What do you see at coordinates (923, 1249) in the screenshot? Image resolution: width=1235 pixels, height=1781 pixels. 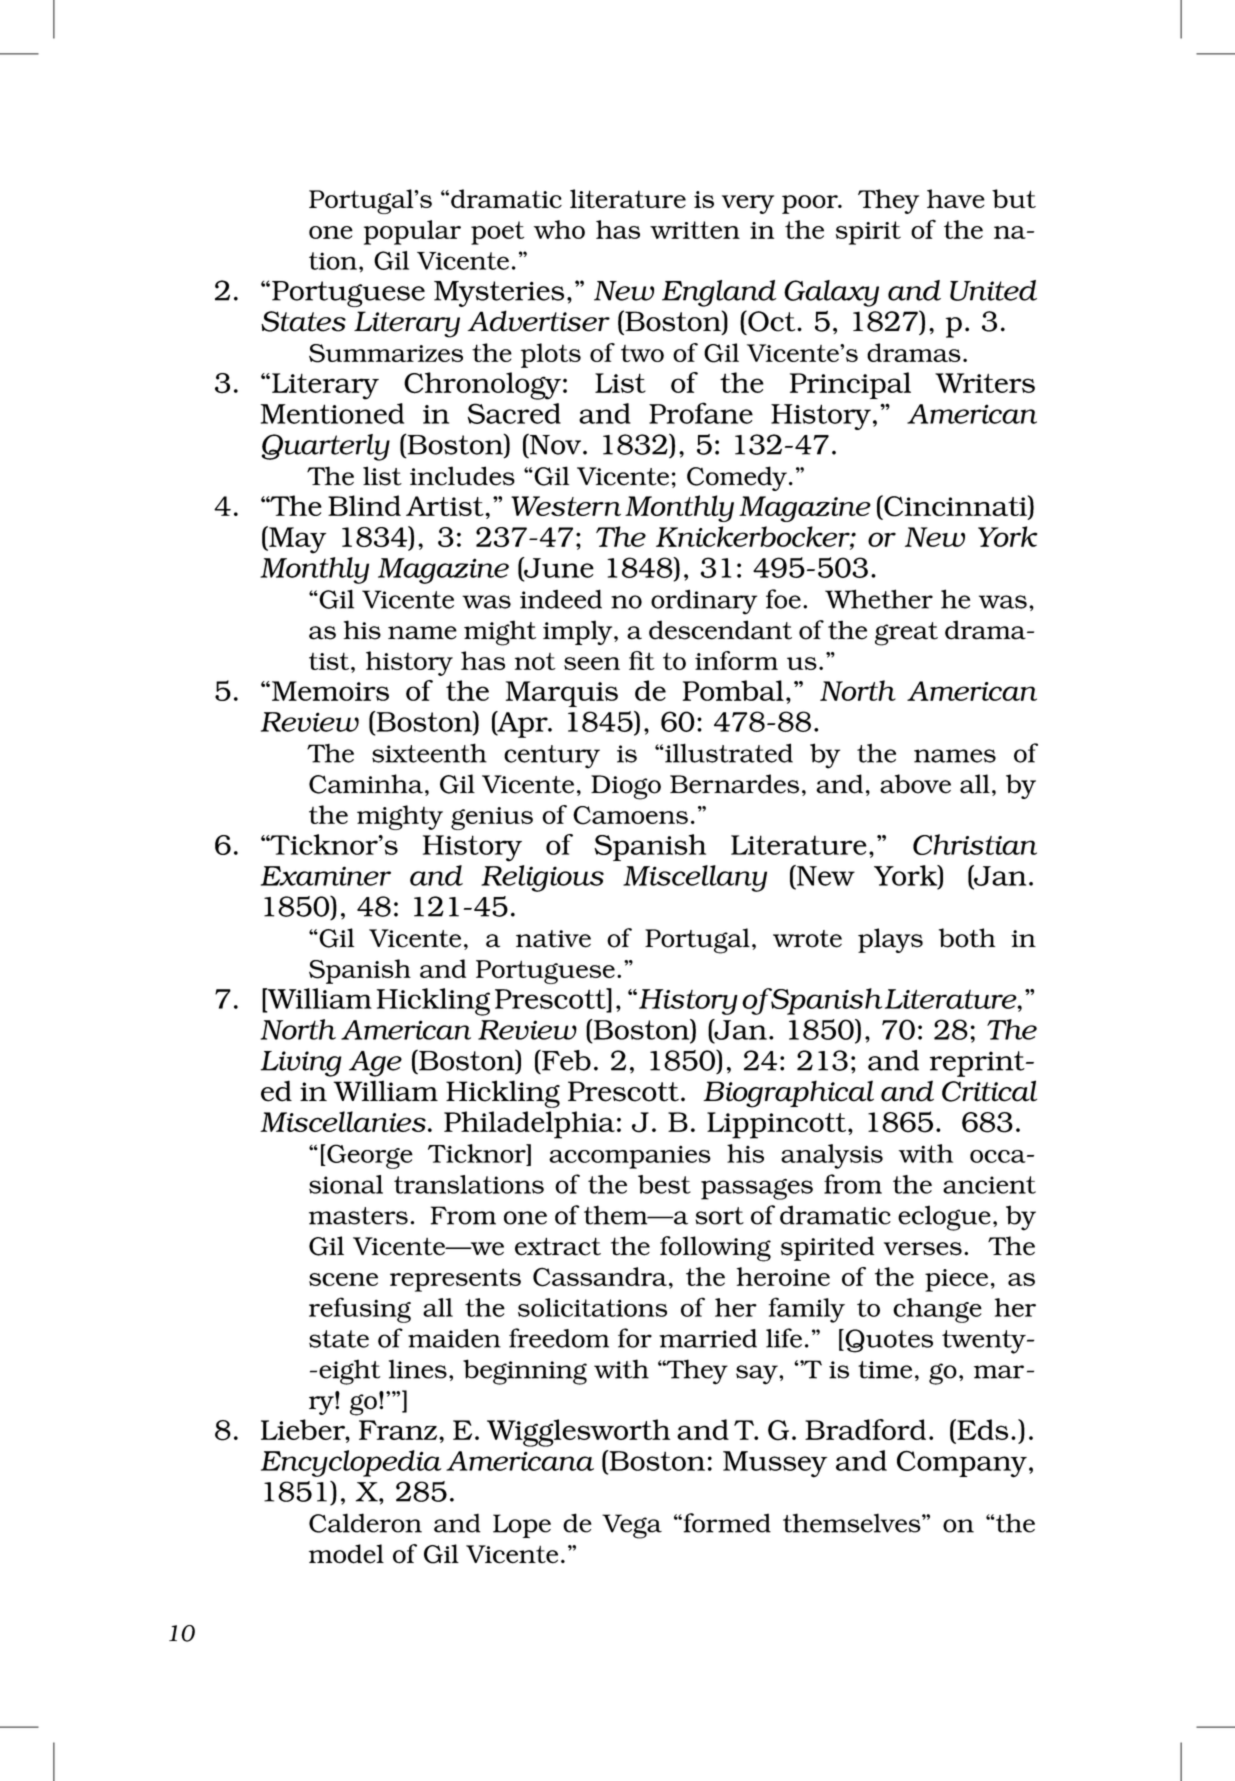 I see `verses` at bounding box center [923, 1249].
